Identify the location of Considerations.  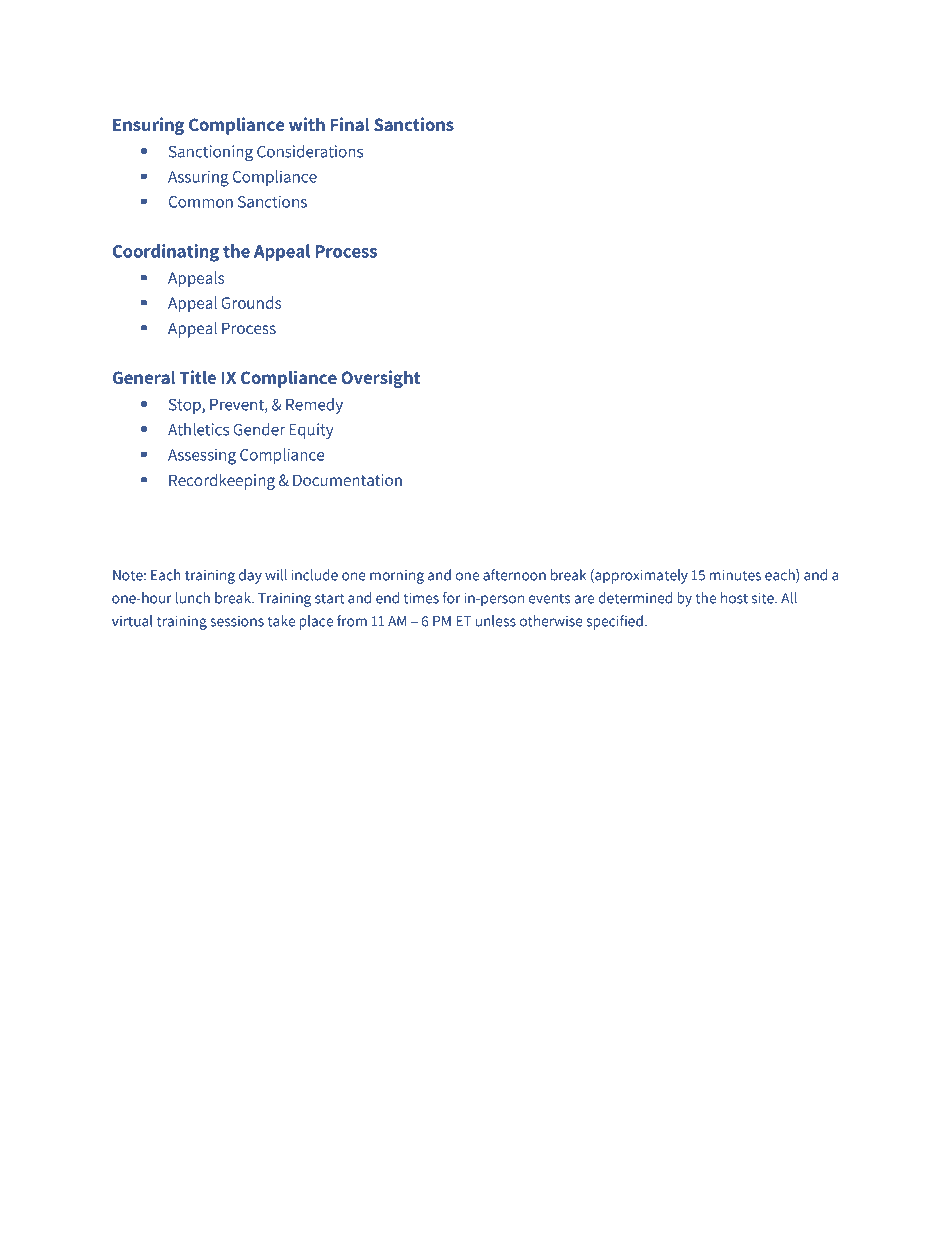
(310, 151).
